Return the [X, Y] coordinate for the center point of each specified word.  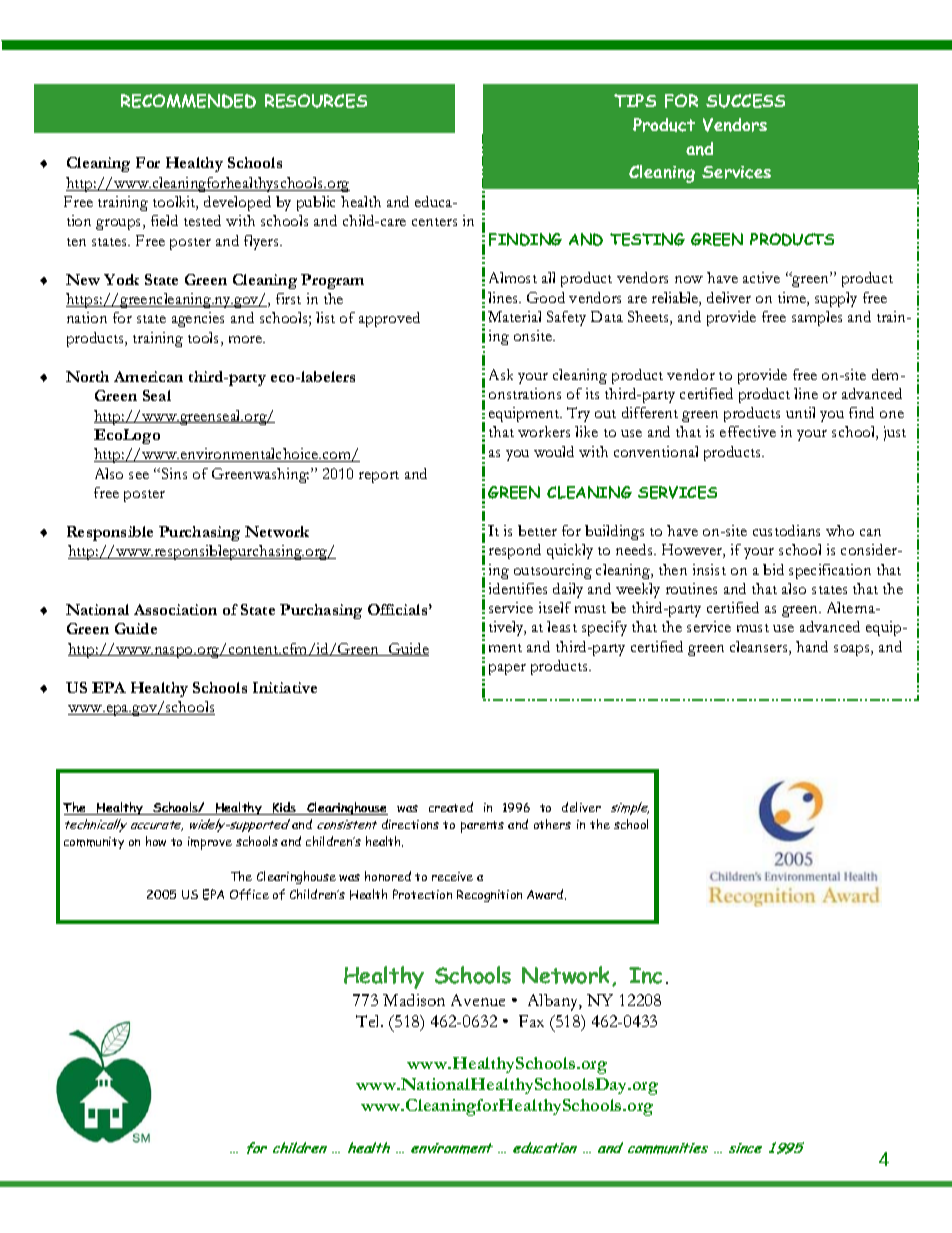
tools [205, 339]
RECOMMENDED [188, 101]
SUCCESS [745, 101]
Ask [501, 374]
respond [515, 551]
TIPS [635, 100]
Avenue [478, 1000]
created [451, 807]
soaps [853, 650]
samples [817, 318]
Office [249, 894]
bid [773, 569]
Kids [284, 808]
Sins [173, 473]
